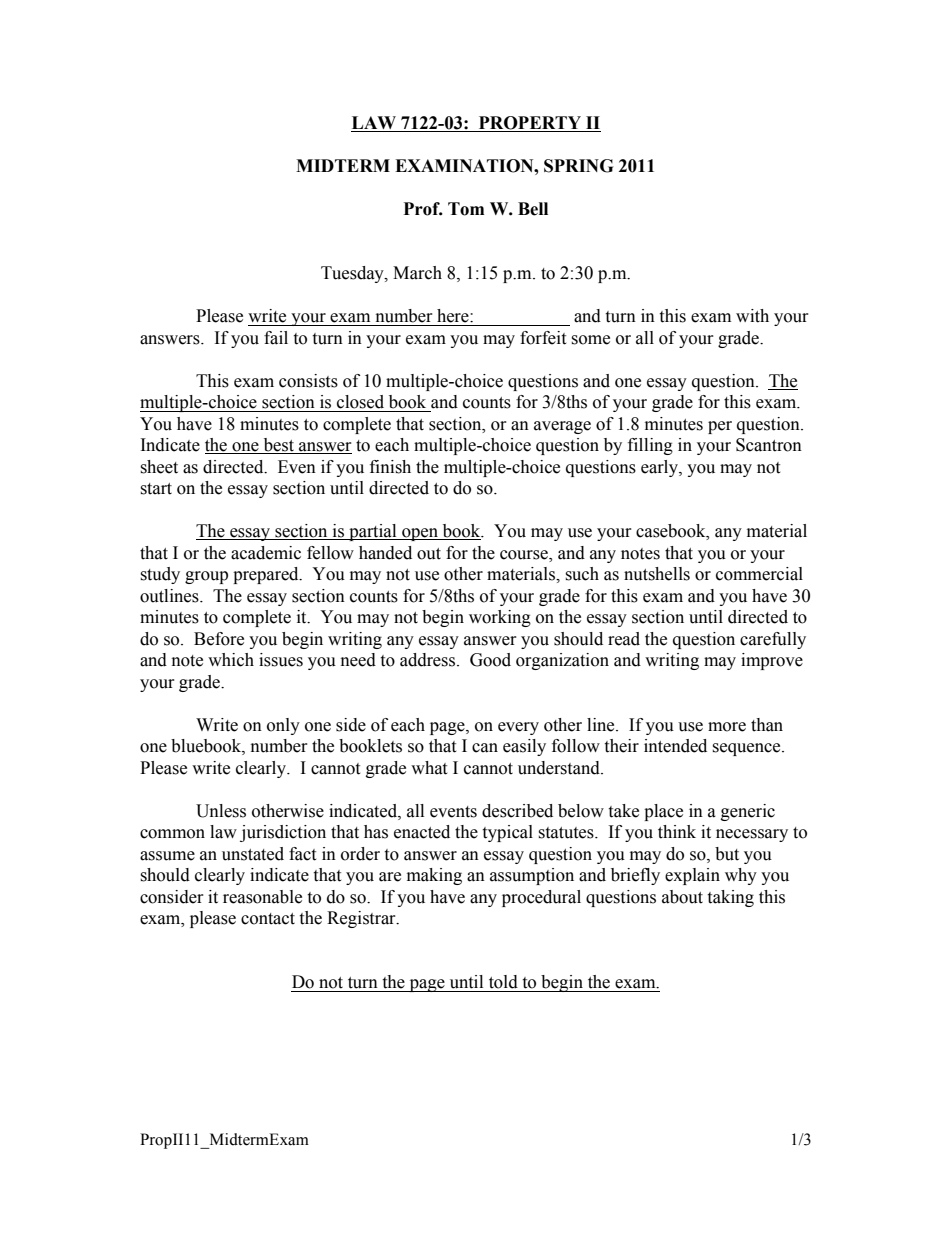 This page has width=952, height=1233. Describe the element at coordinates (278, 446) in the page. I see `best` at that location.
